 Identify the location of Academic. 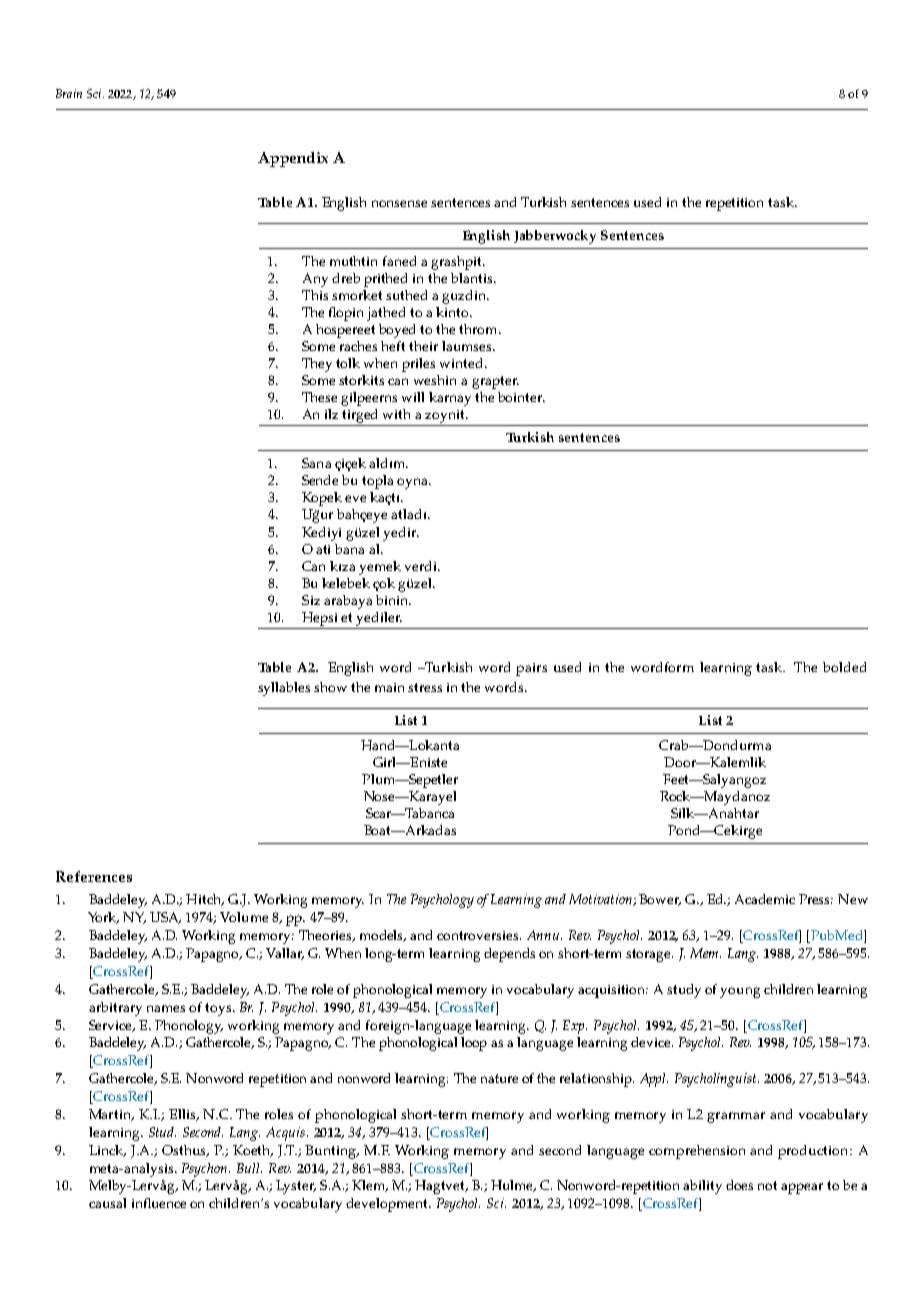
(765, 899).
